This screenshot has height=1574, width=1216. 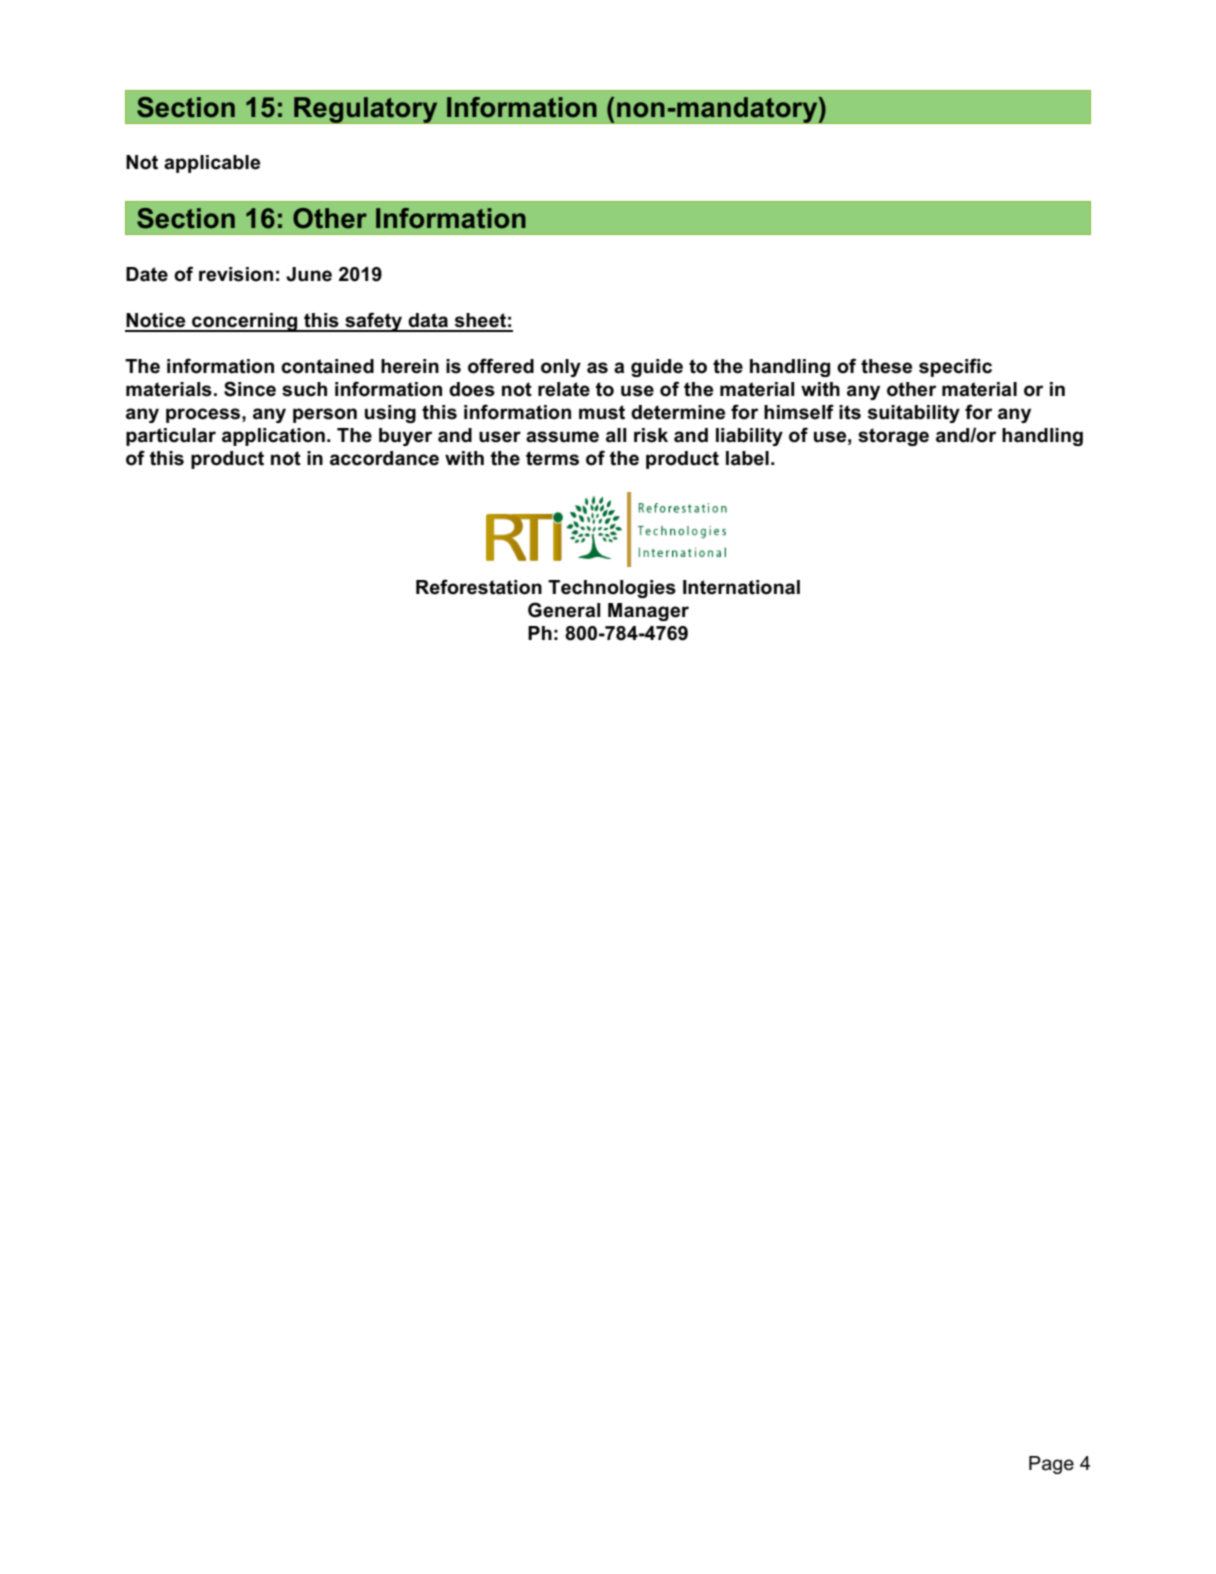 I want to click on accordance, so click(x=384, y=458).
